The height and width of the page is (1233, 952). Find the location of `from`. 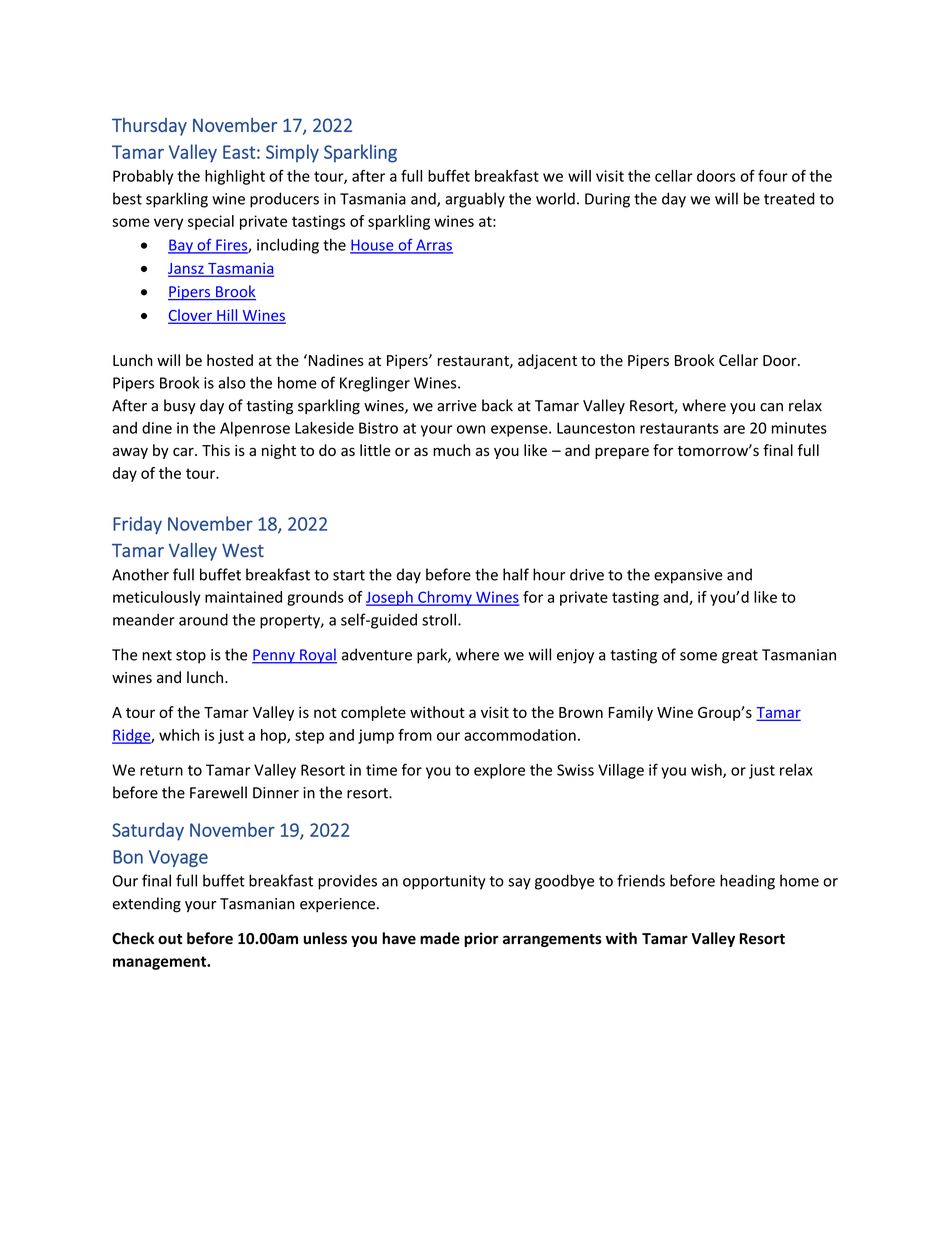

from is located at coordinates (415, 735).
